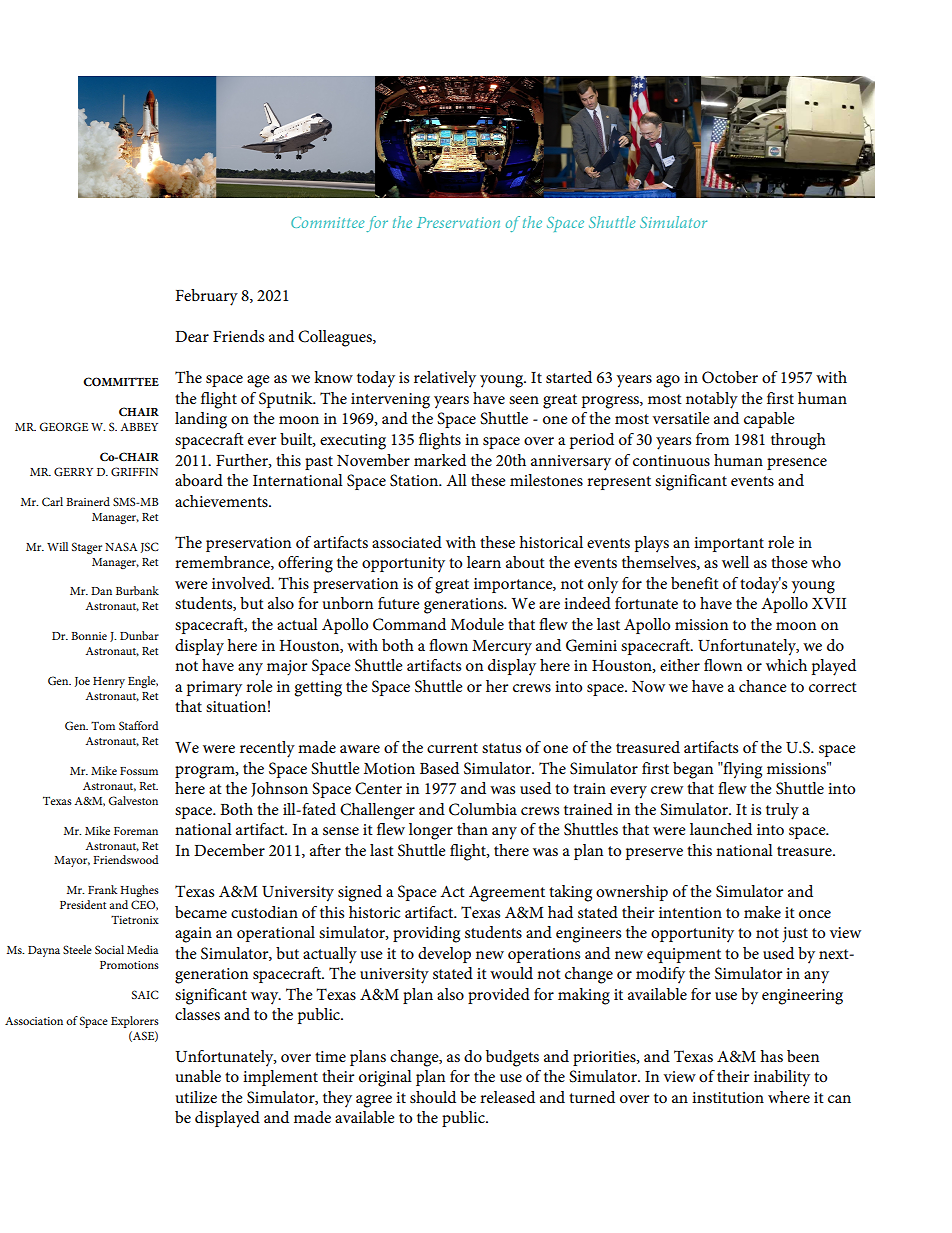  Describe the element at coordinates (730, 377) in the document. I see `October` at that location.
